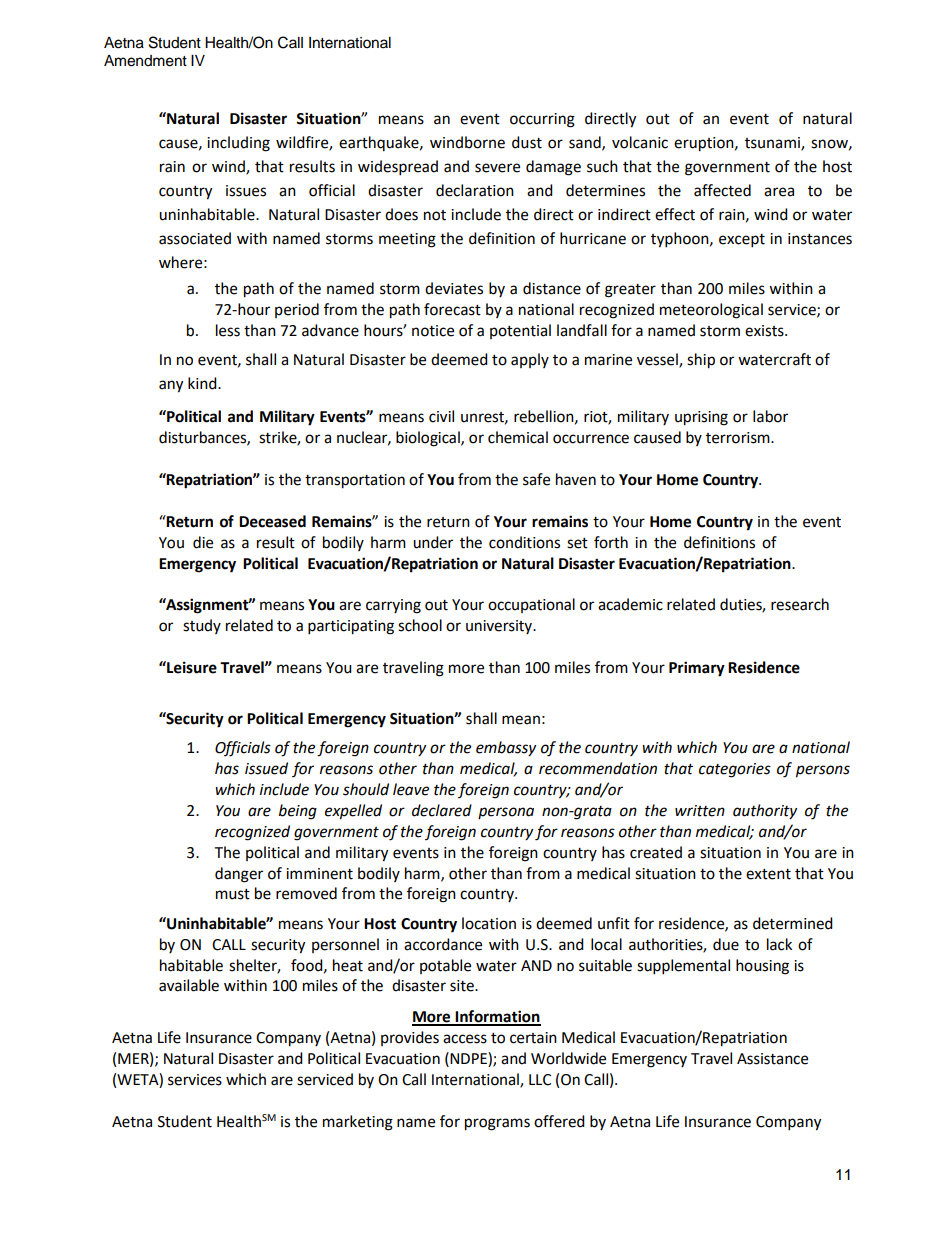  Describe the element at coordinates (358, 1123) in the screenshot. I see `marketing` at that location.
